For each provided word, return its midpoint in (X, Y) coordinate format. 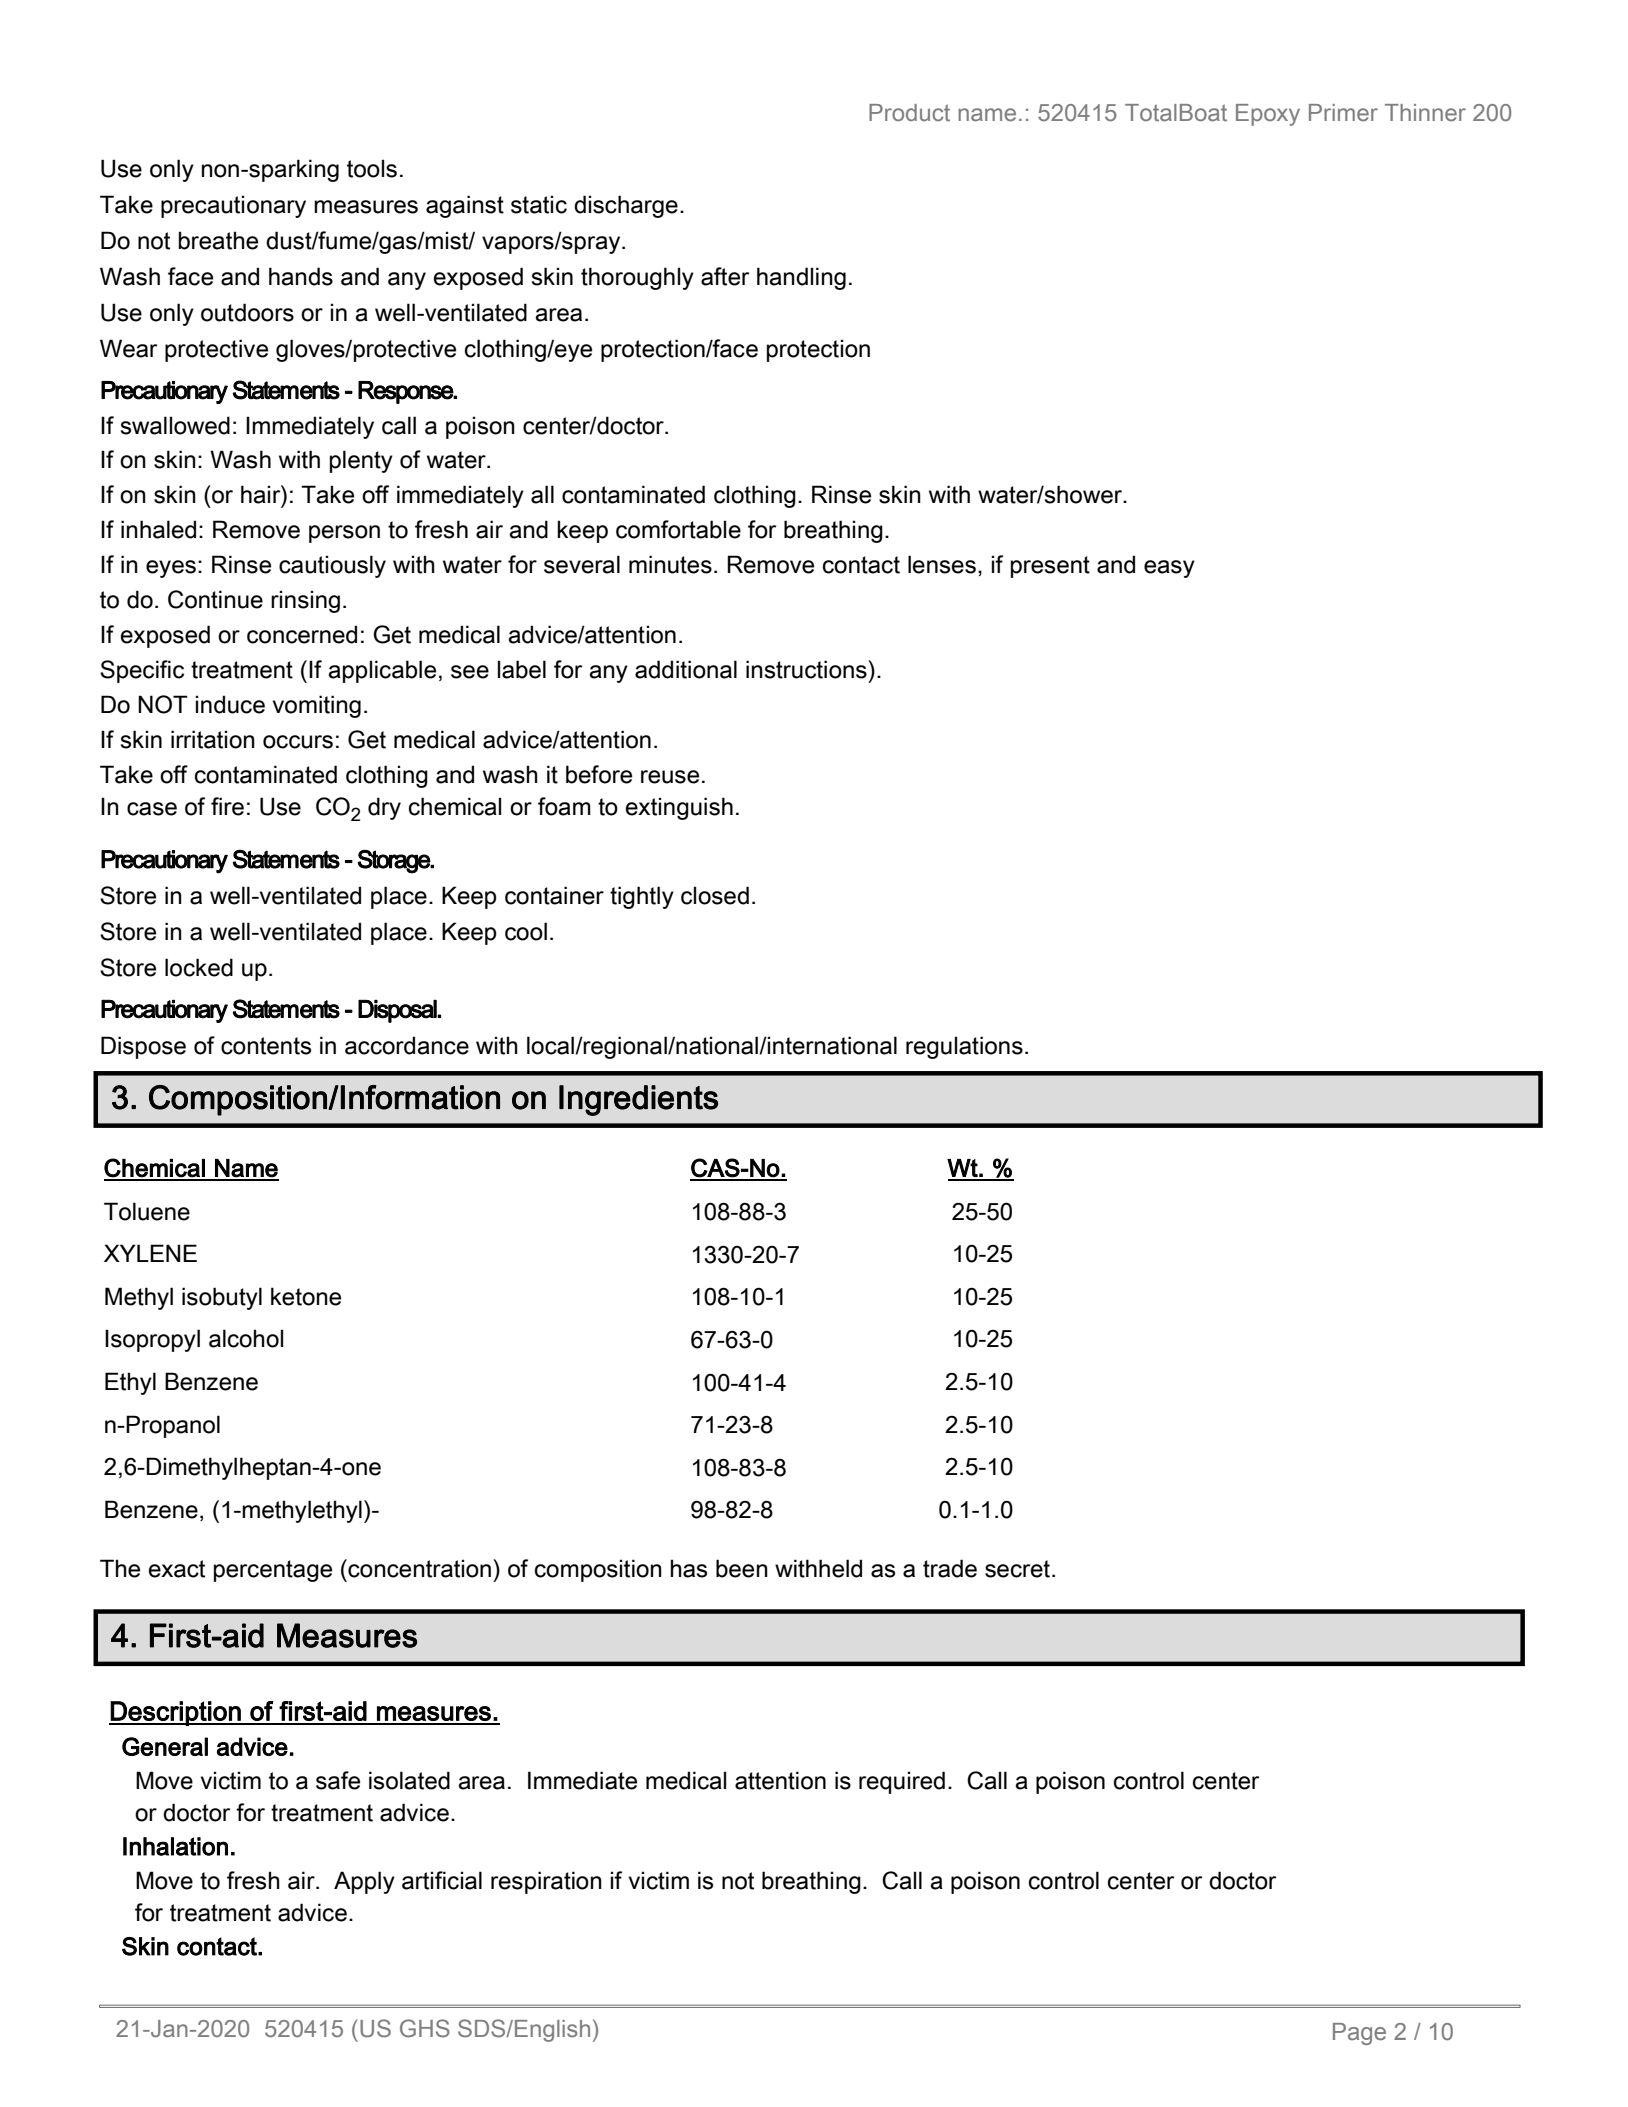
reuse (670, 777)
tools (372, 168)
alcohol (246, 1338)
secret (1019, 1569)
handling (801, 278)
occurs (298, 742)
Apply (364, 1882)
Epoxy (1268, 115)
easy (1169, 569)
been (742, 1568)
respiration (546, 1882)
